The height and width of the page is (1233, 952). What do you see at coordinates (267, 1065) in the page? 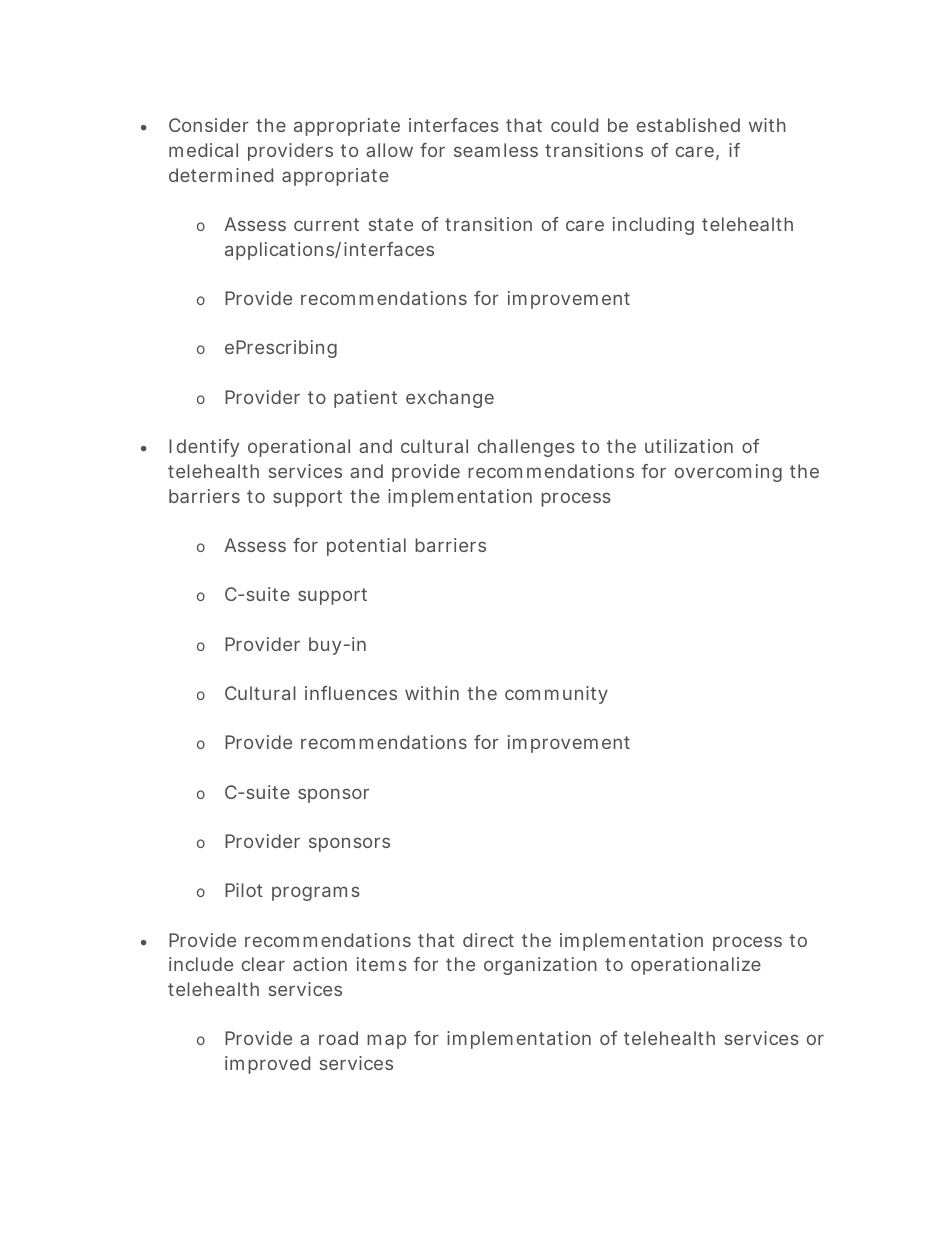
I see `improved` at bounding box center [267, 1065].
